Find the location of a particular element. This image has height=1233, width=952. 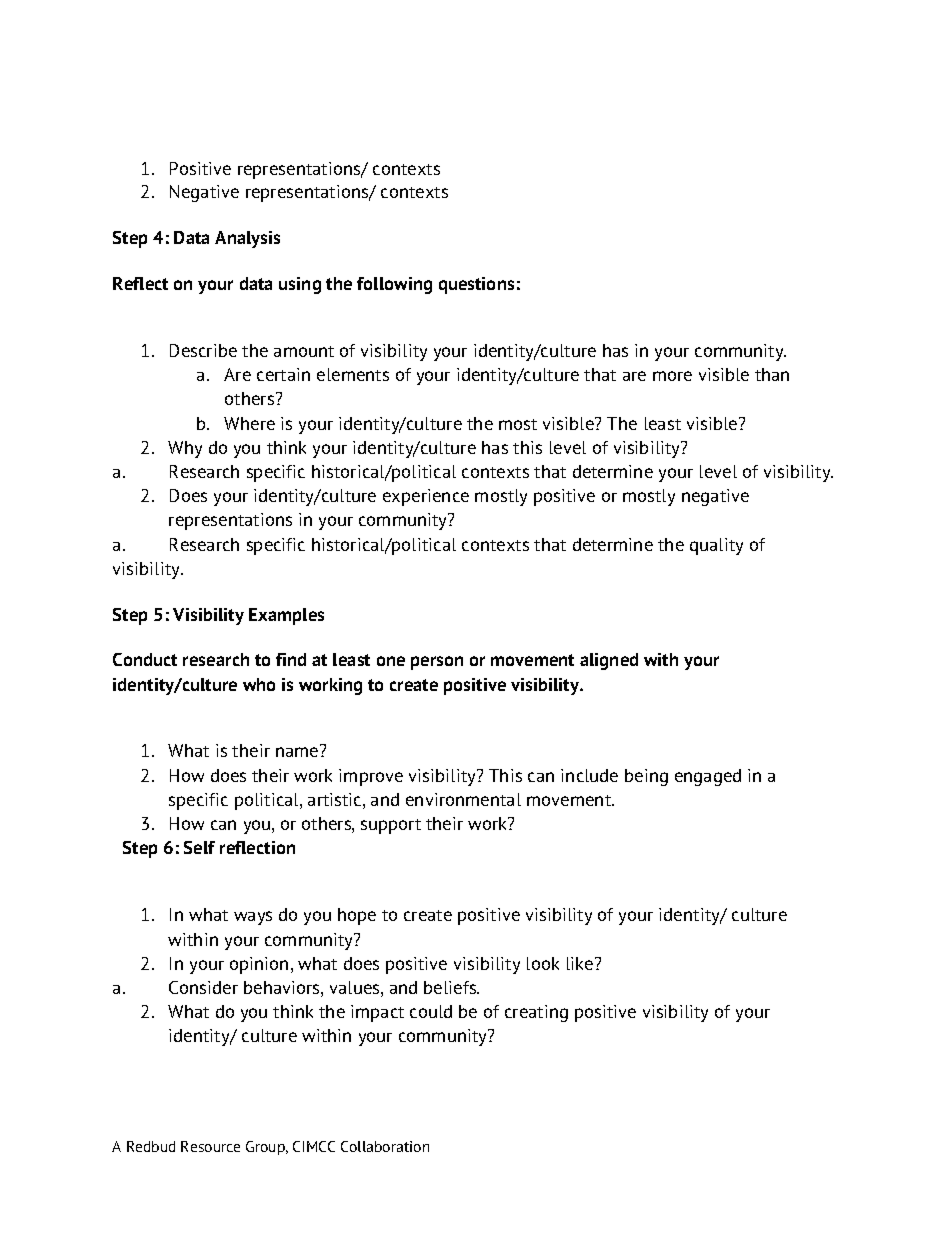

experience is located at coordinates (426, 497).
